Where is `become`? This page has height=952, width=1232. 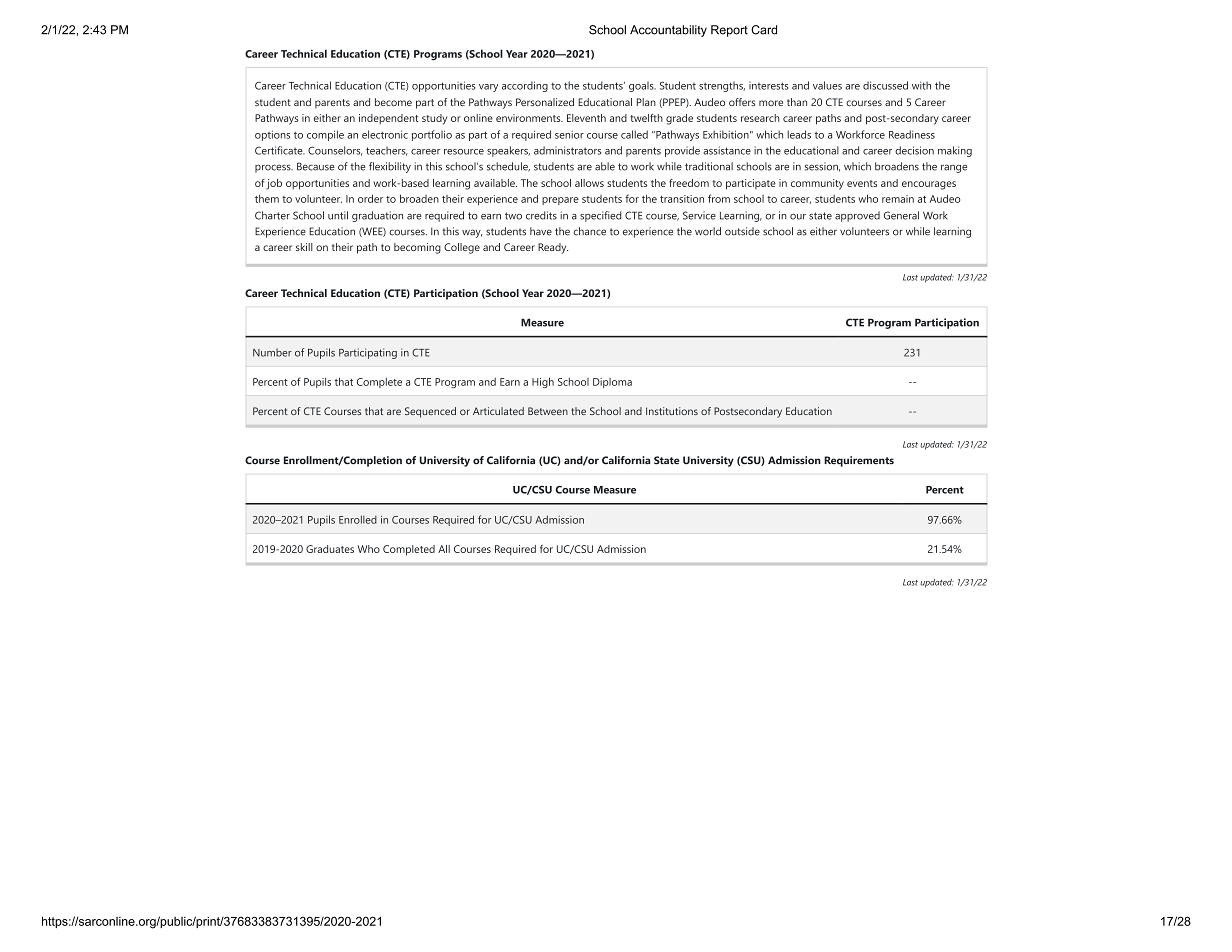
become is located at coordinates (393, 102).
